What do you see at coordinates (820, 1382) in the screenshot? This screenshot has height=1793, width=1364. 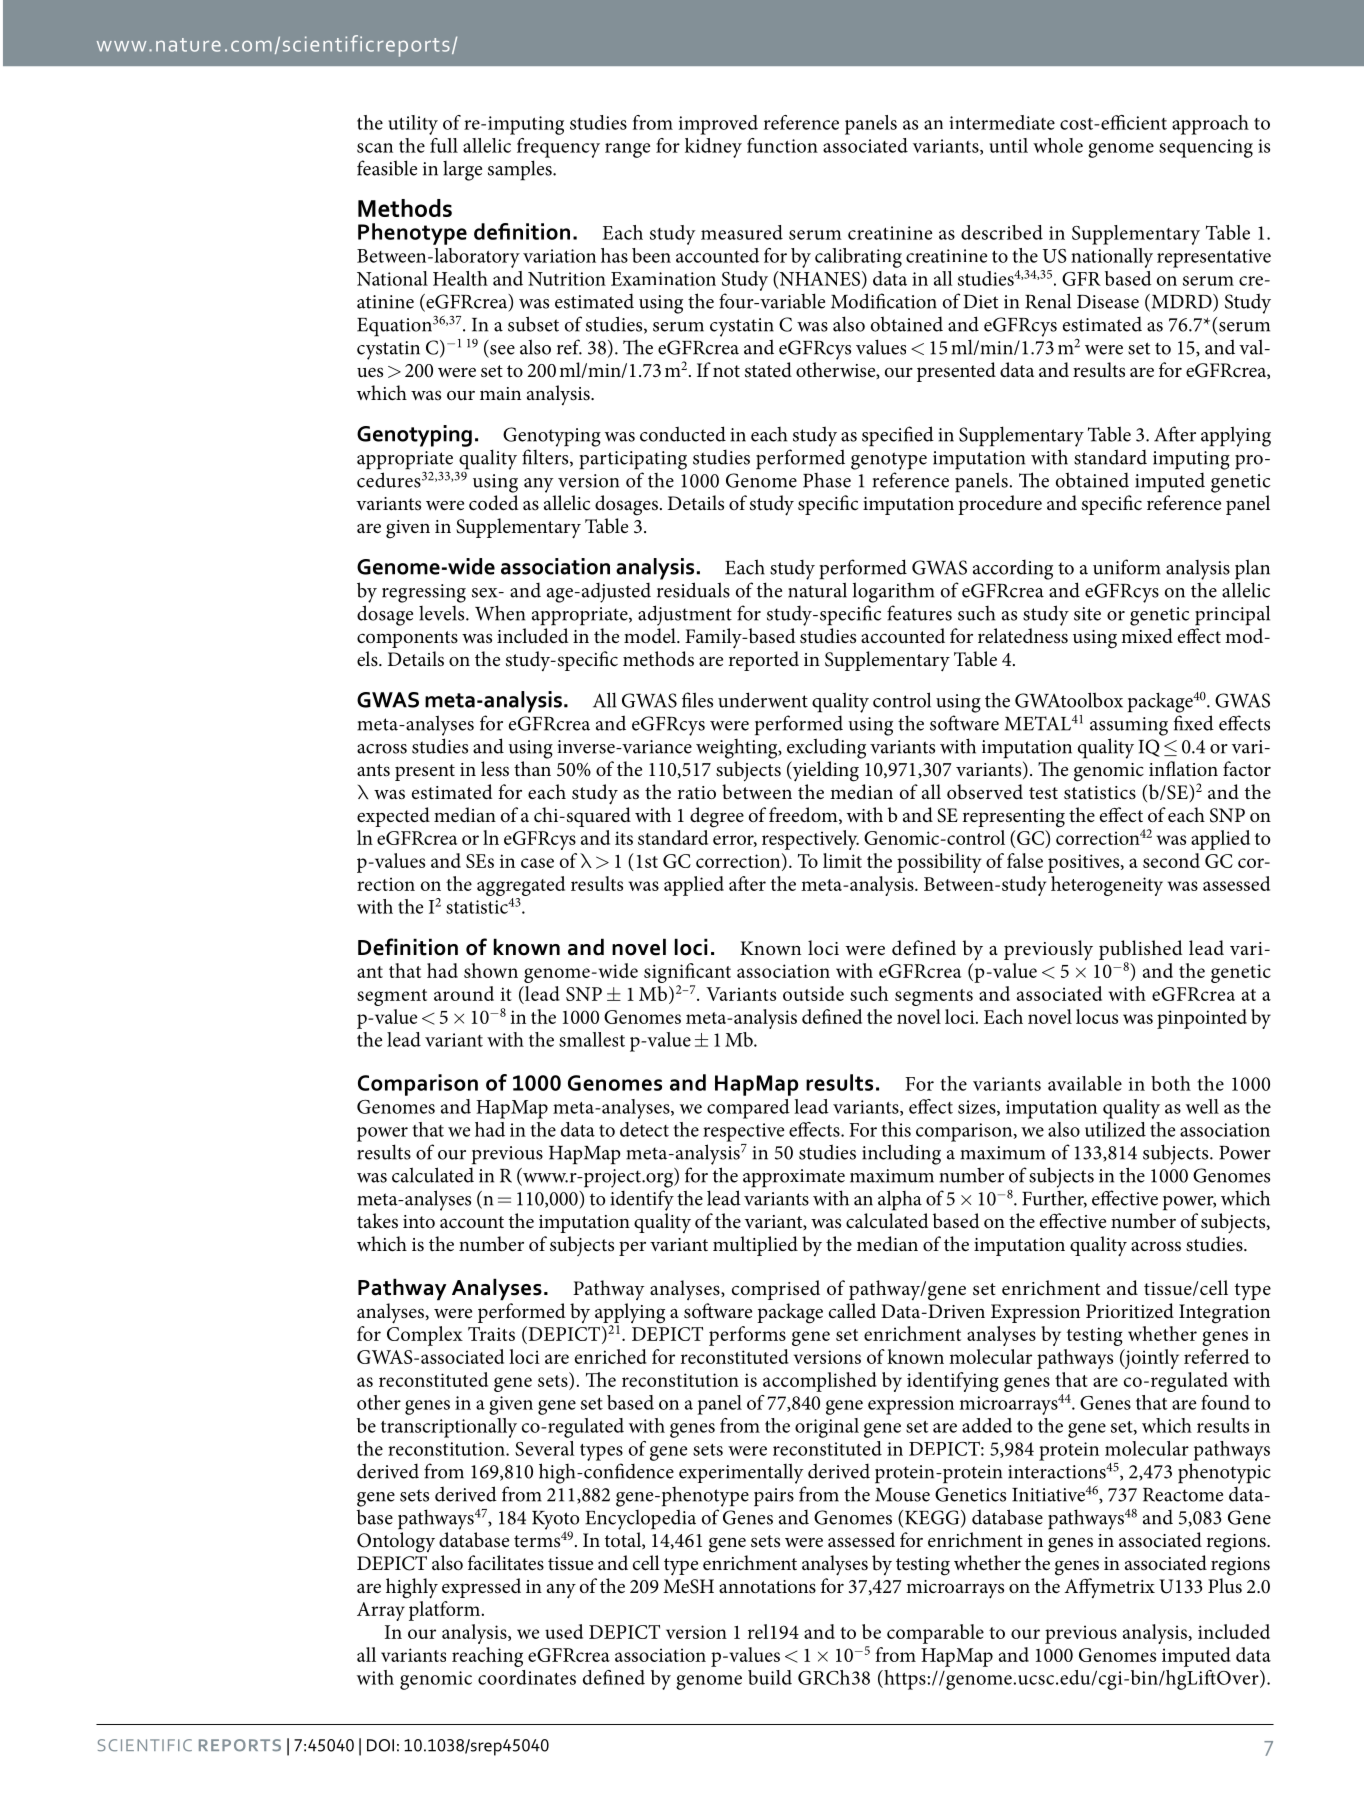 I see `accomplished` at bounding box center [820, 1382].
